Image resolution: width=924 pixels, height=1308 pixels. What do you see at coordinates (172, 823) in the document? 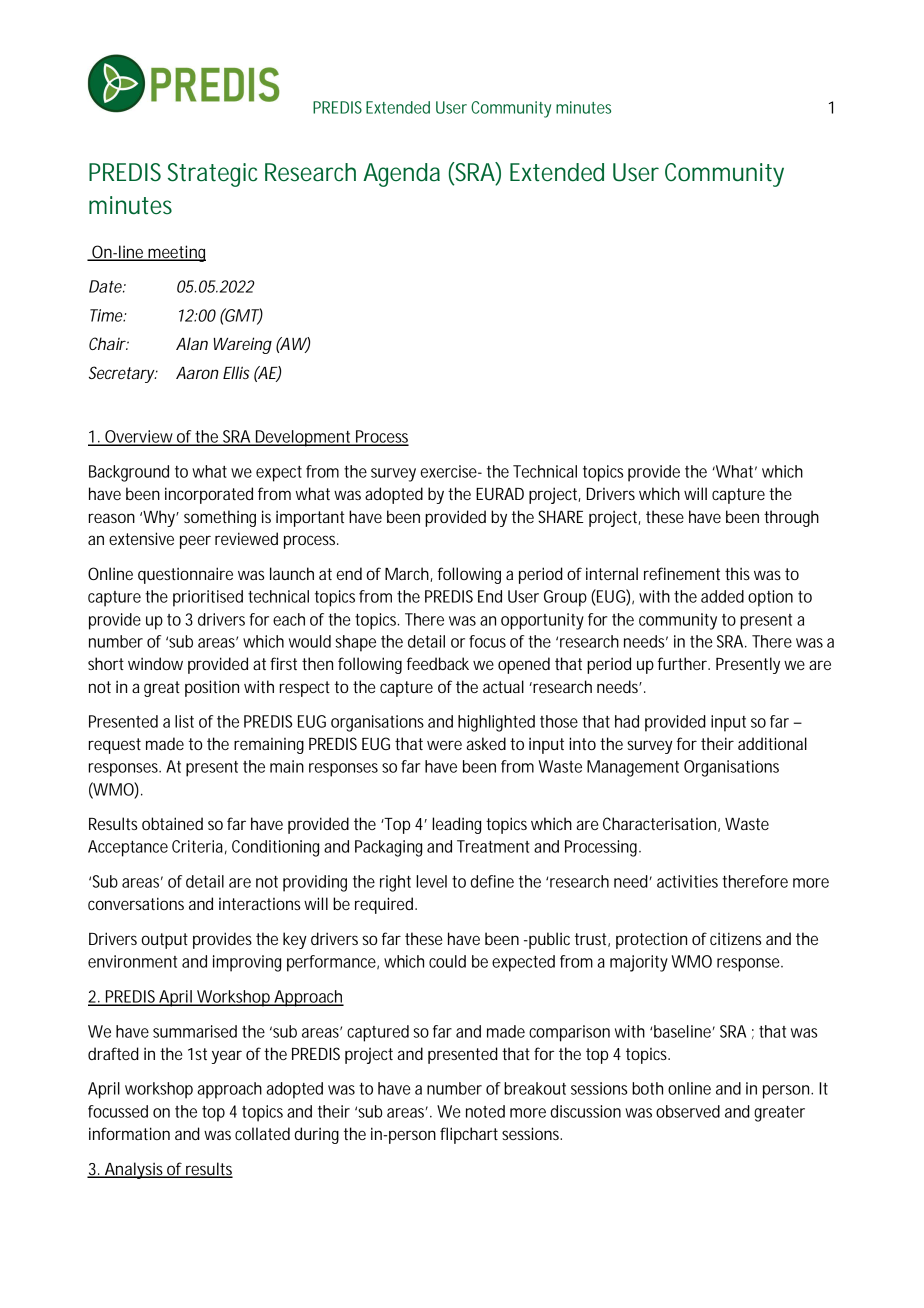
I see `obtained` at bounding box center [172, 823].
